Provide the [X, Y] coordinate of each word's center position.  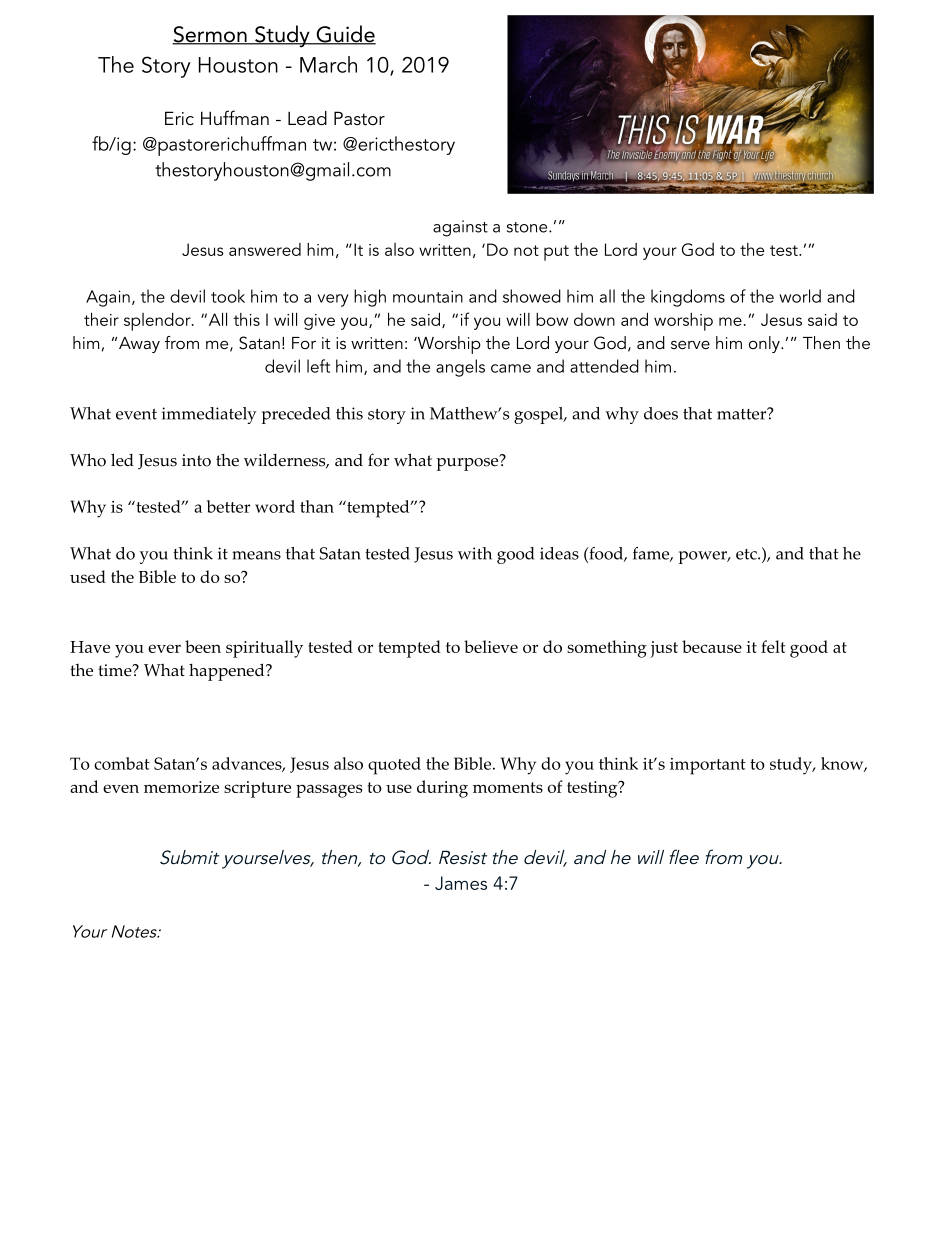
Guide [345, 35]
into [196, 460]
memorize [181, 787]
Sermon [210, 35]
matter [743, 413]
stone [528, 227]
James [461, 883]
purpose [469, 463]
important [708, 766]
